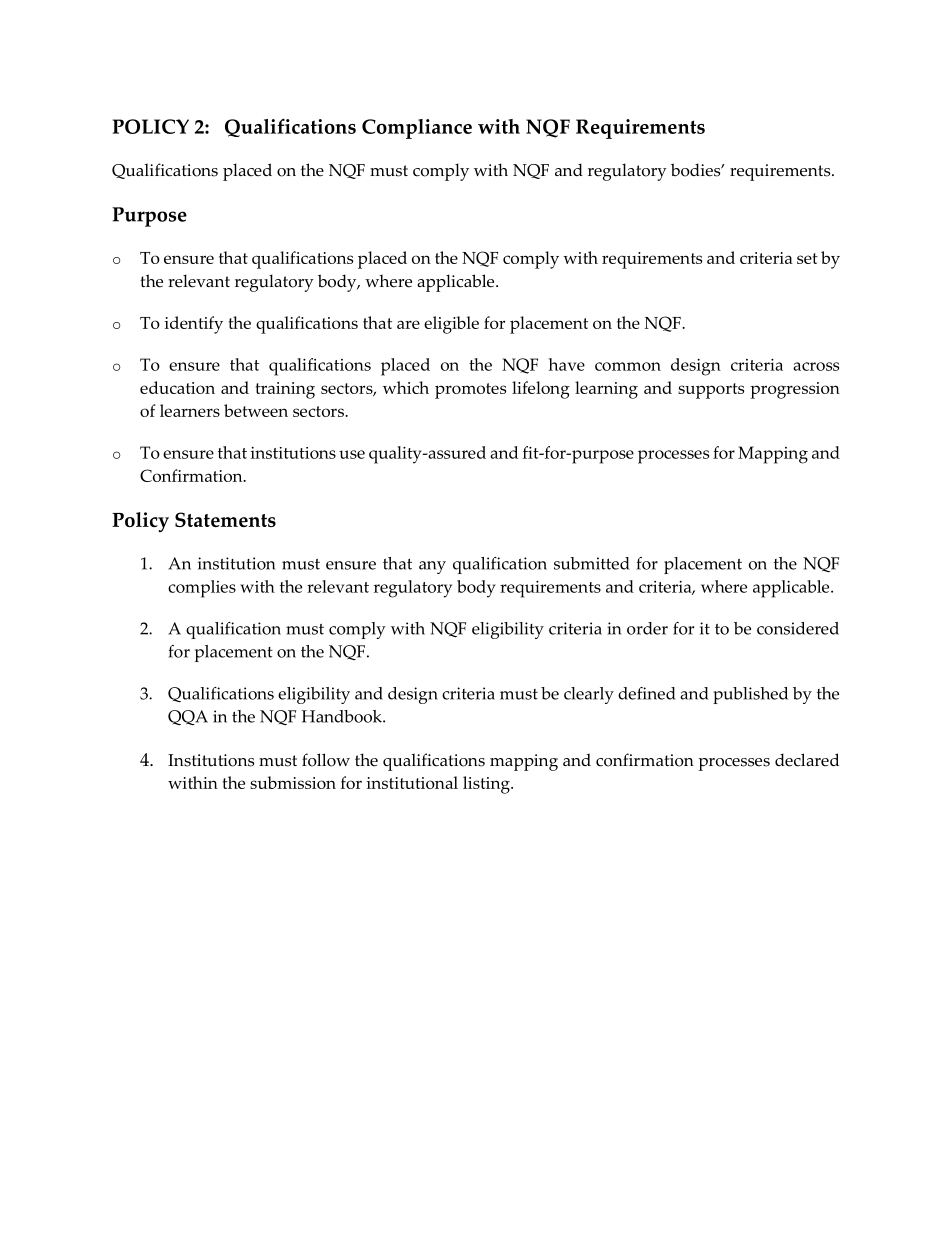 The height and width of the screenshot is (1233, 952). What do you see at coordinates (417, 129) in the screenshot?
I see `Compliance` at bounding box center [417, 129].
